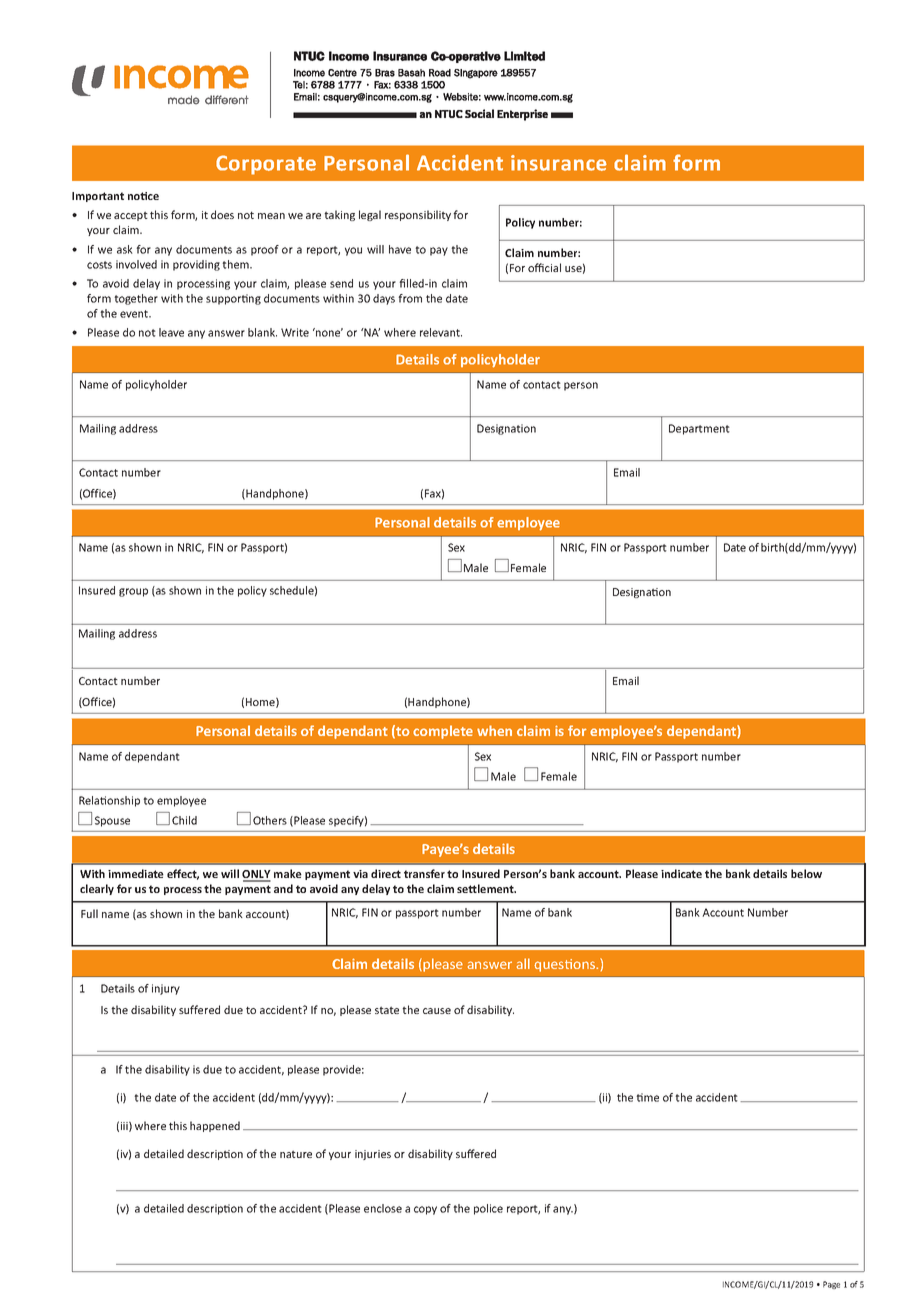 This page has height=1308, width=924. I want to click on police, so click(488, 1209).
